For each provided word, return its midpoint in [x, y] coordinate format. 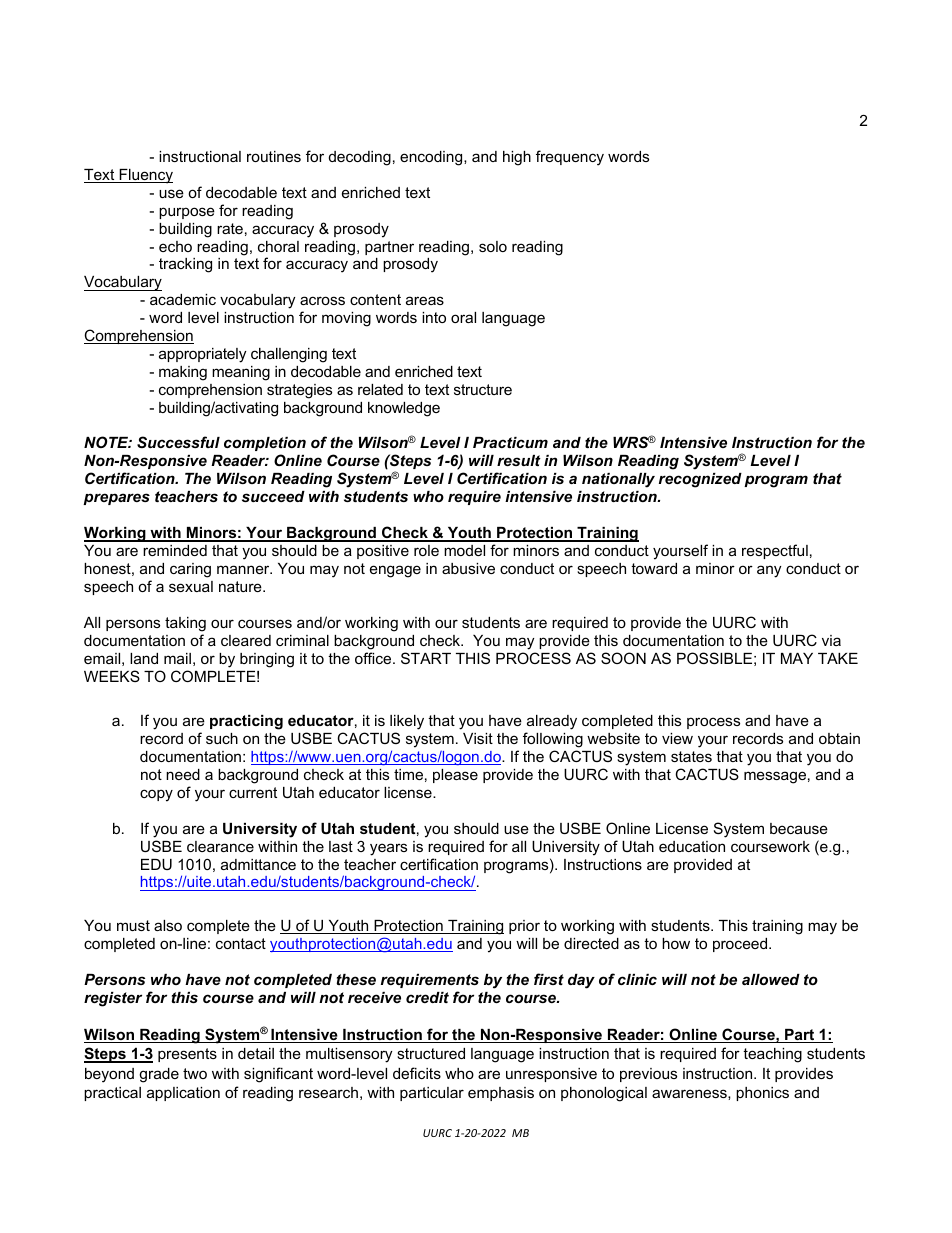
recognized [700, 480]
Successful [178, 442]
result [519, 460]
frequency [570, 158]
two [195, 1073]
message [775, 777]
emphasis [501, 1094]
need [183, 774]
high [517, 158]
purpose [187, 213]
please [455, 776]
